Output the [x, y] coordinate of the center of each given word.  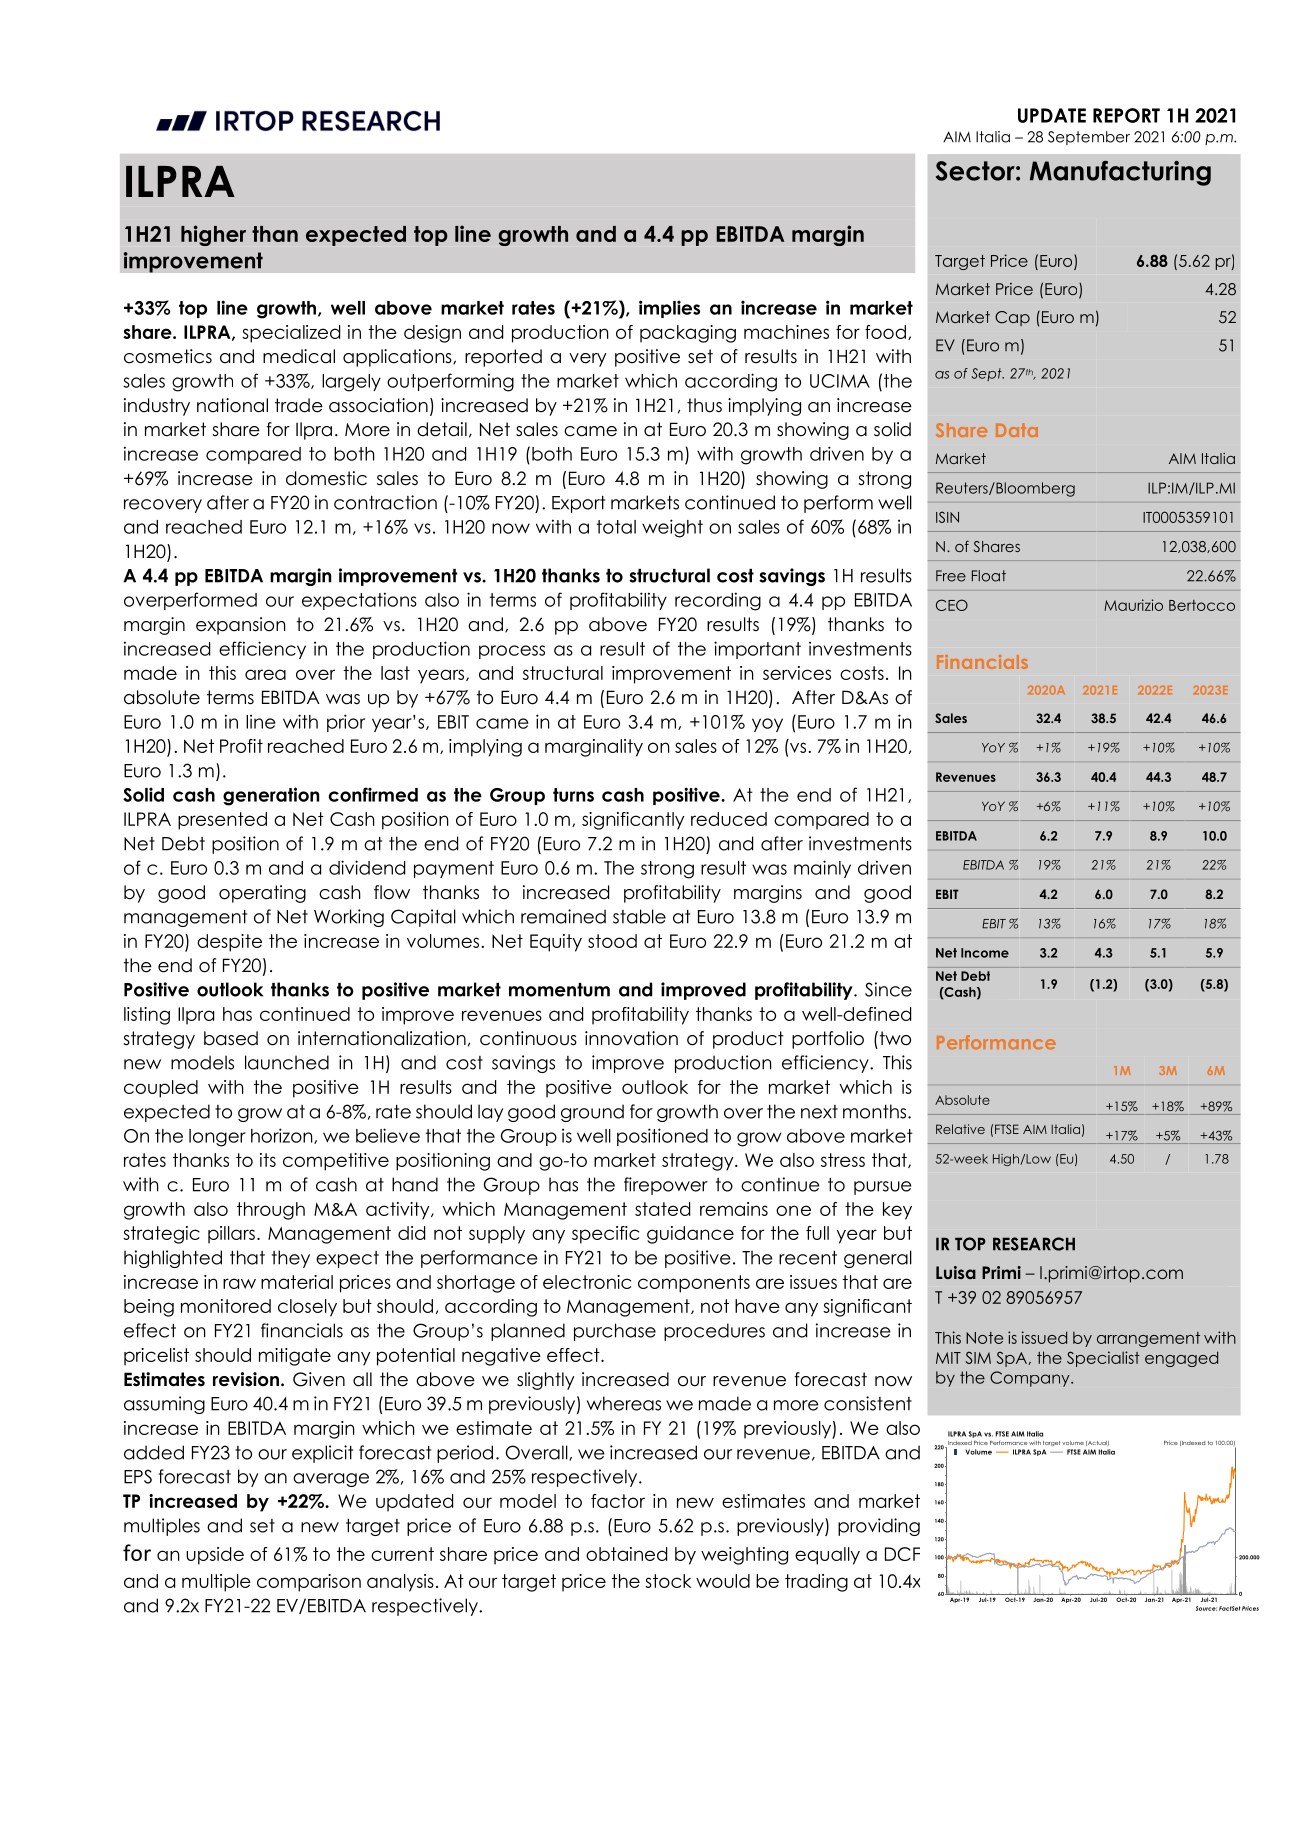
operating [262, 894]
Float [989, 576]
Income [985, 953]
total [616, 527]
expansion [241, 626]
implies [669, 309]
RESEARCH [1034, 1244]
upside [215, 1556]
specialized [291, 334]
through [271, 1211]
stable [639, 916]
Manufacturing [1120, 173]
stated [662, 1209]
